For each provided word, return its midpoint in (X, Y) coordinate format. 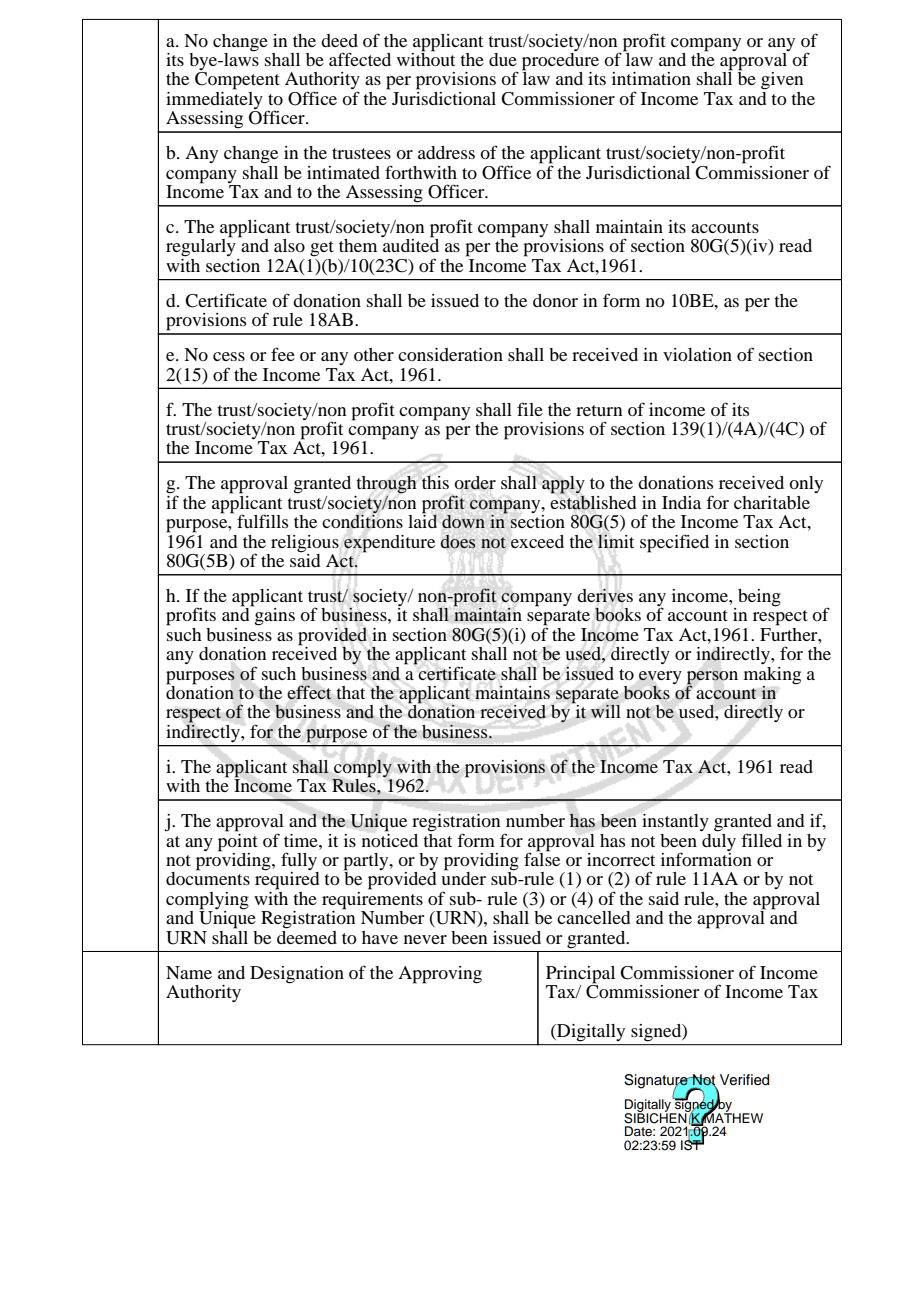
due (503, 59)
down (463, 521)
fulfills (262, 521)
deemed (307, 936)
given (782, 81)
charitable (772, 502)
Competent (237, 81)
